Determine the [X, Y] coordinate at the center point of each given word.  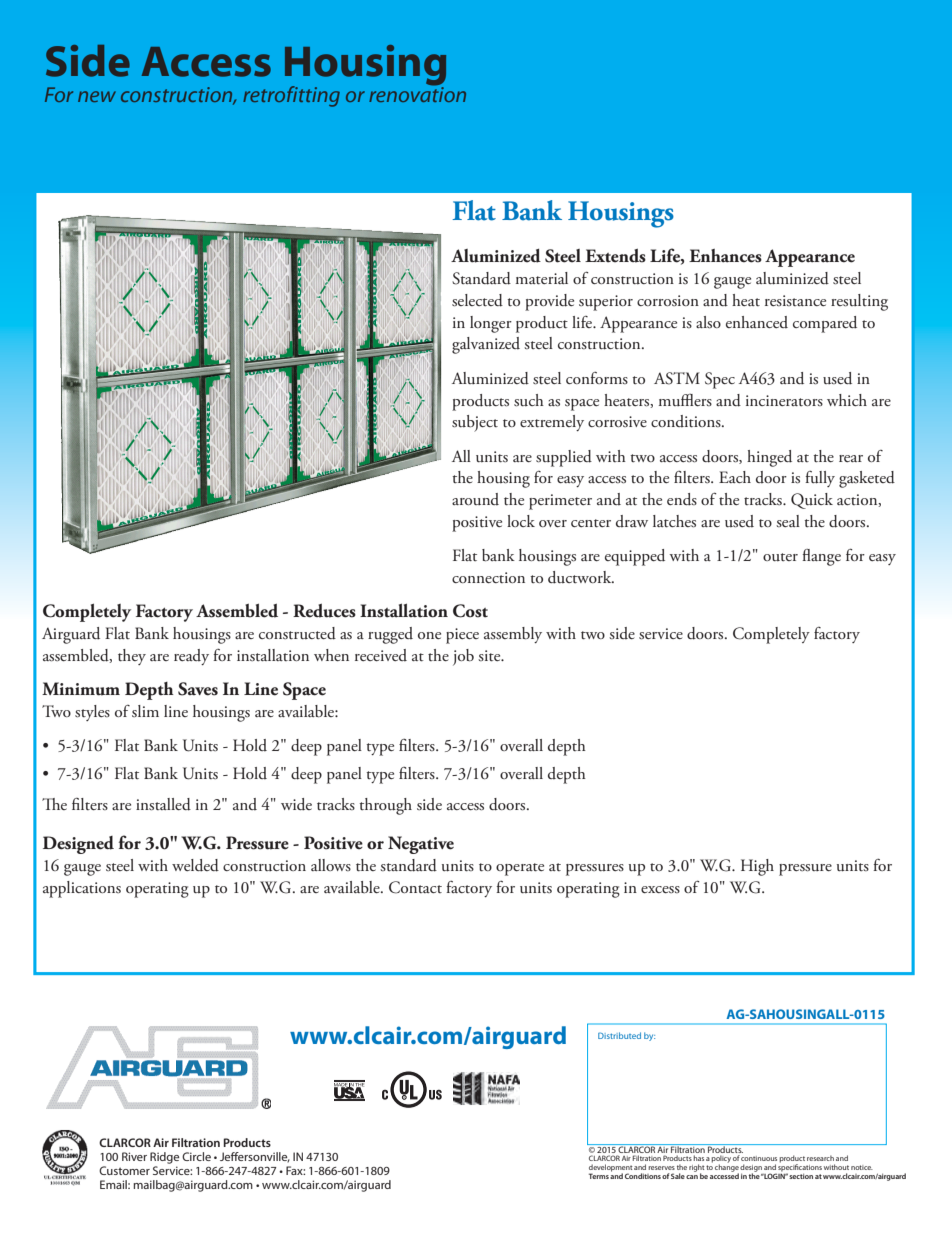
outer [780, 557]
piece [462, 636]
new [97, 96]
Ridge [164, 1158]
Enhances [725, 256]
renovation [417, 93]
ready [191, 657]
